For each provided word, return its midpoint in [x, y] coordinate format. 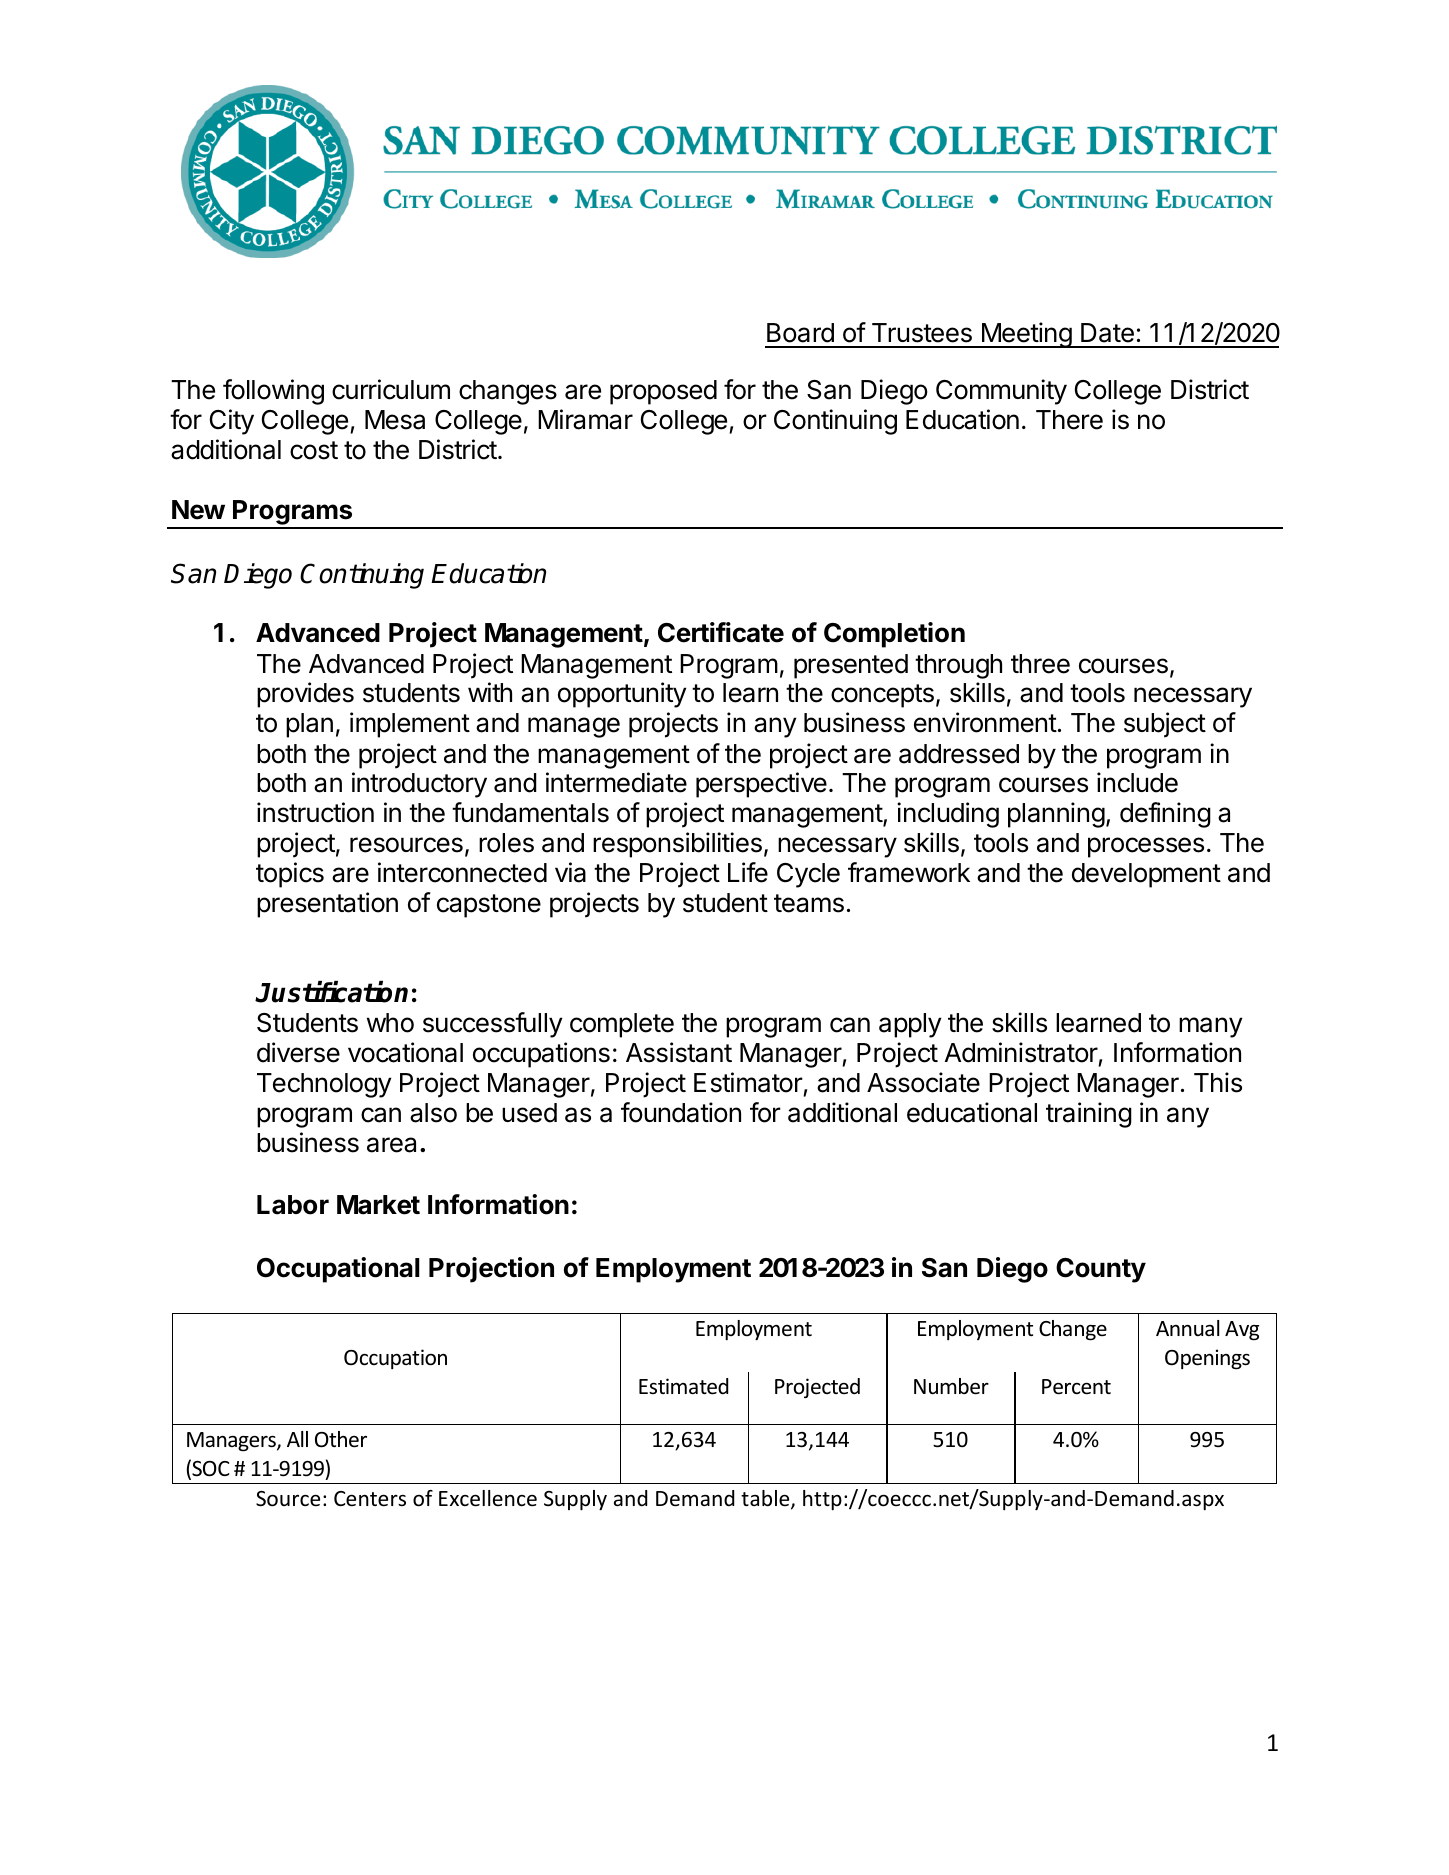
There [1069, 420]
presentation [327, 905]
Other [341, 1439]
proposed [663, 392]
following [273, 392]
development [1146, 875]
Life [748, 872]
